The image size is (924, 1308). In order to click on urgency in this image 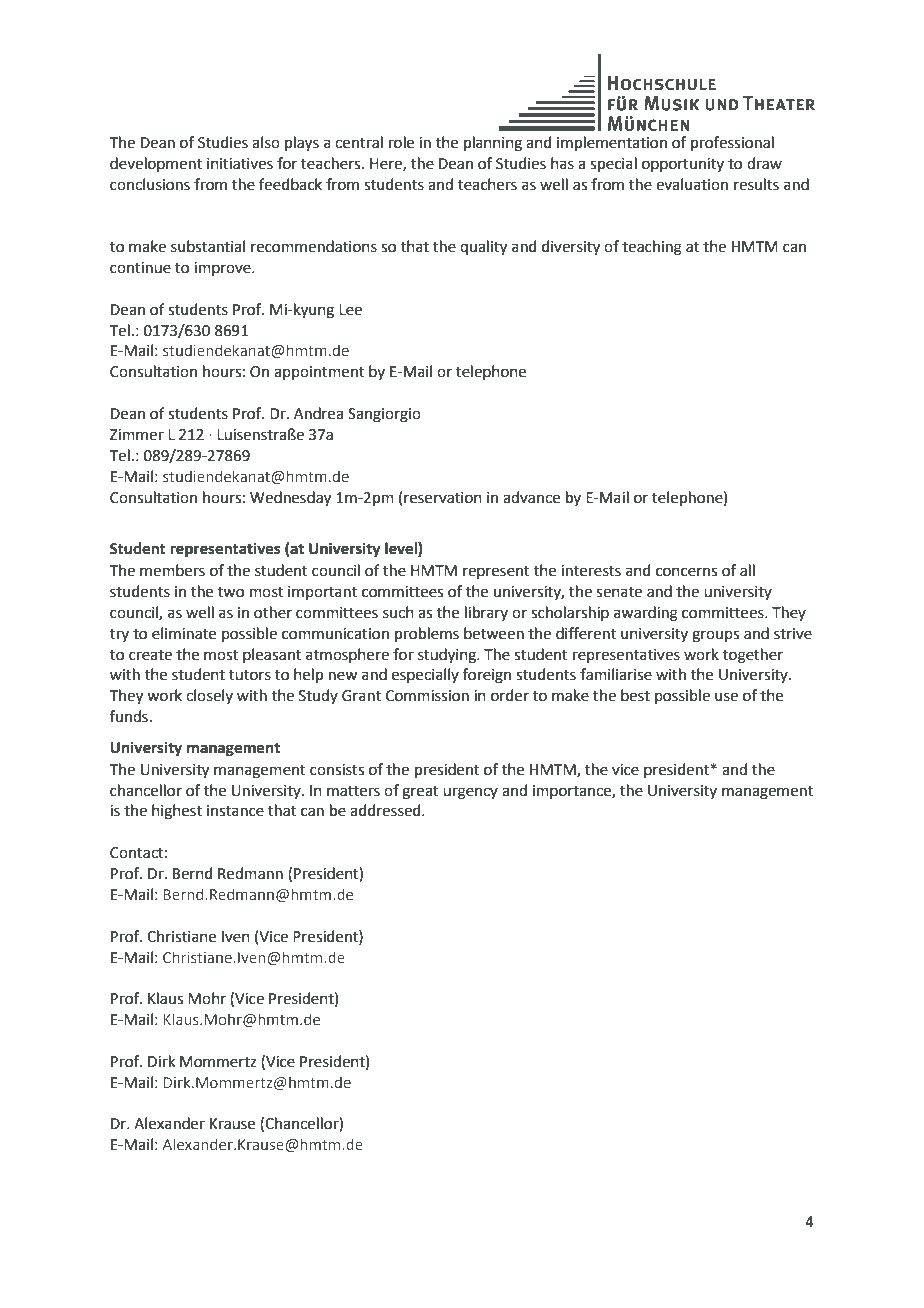, I will do `click(470, 793)`.
